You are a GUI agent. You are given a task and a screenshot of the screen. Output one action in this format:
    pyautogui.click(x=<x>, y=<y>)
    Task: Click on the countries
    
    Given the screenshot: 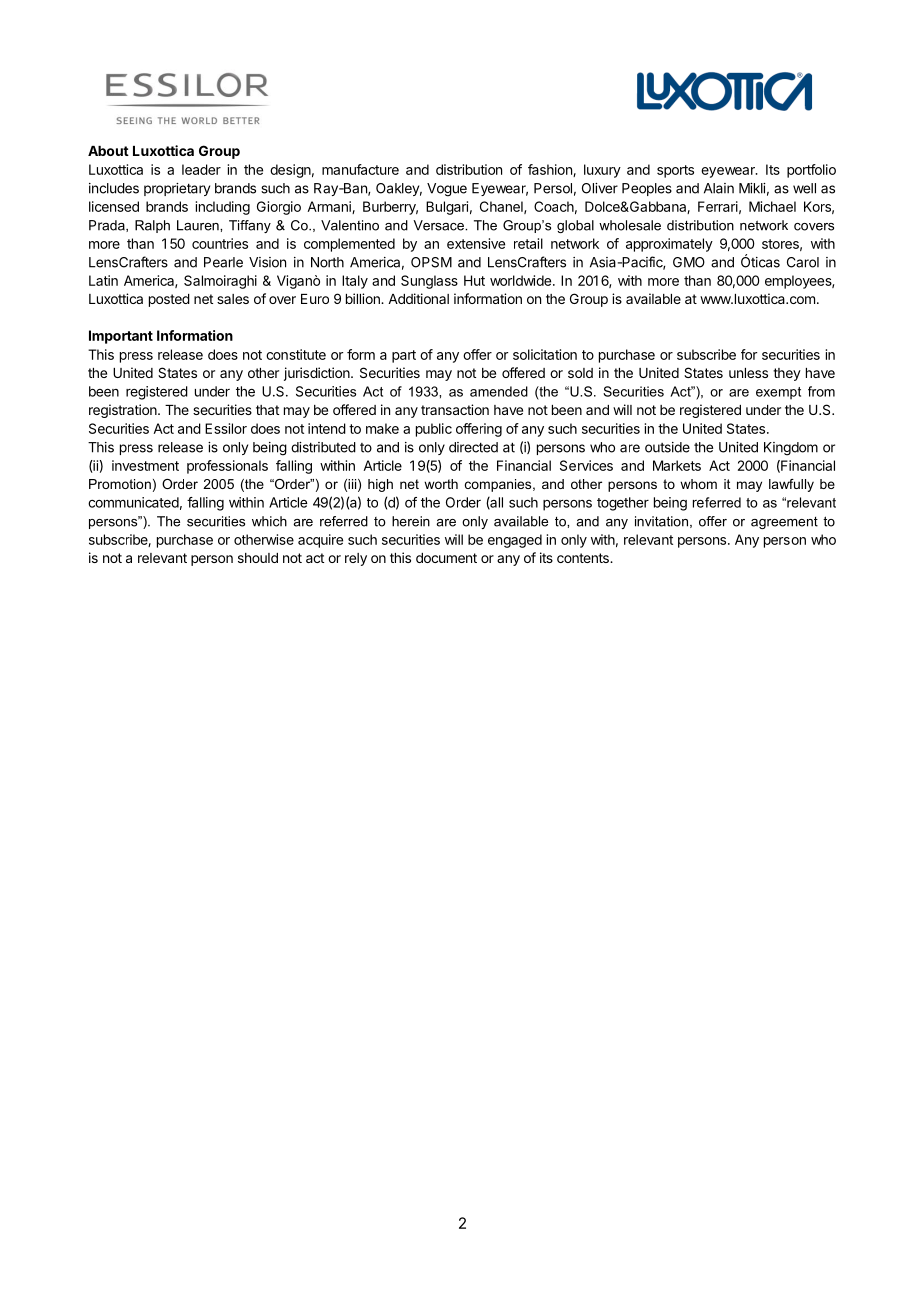 What is the action you would take?
    pyautogui.click(x=220, y=243)
